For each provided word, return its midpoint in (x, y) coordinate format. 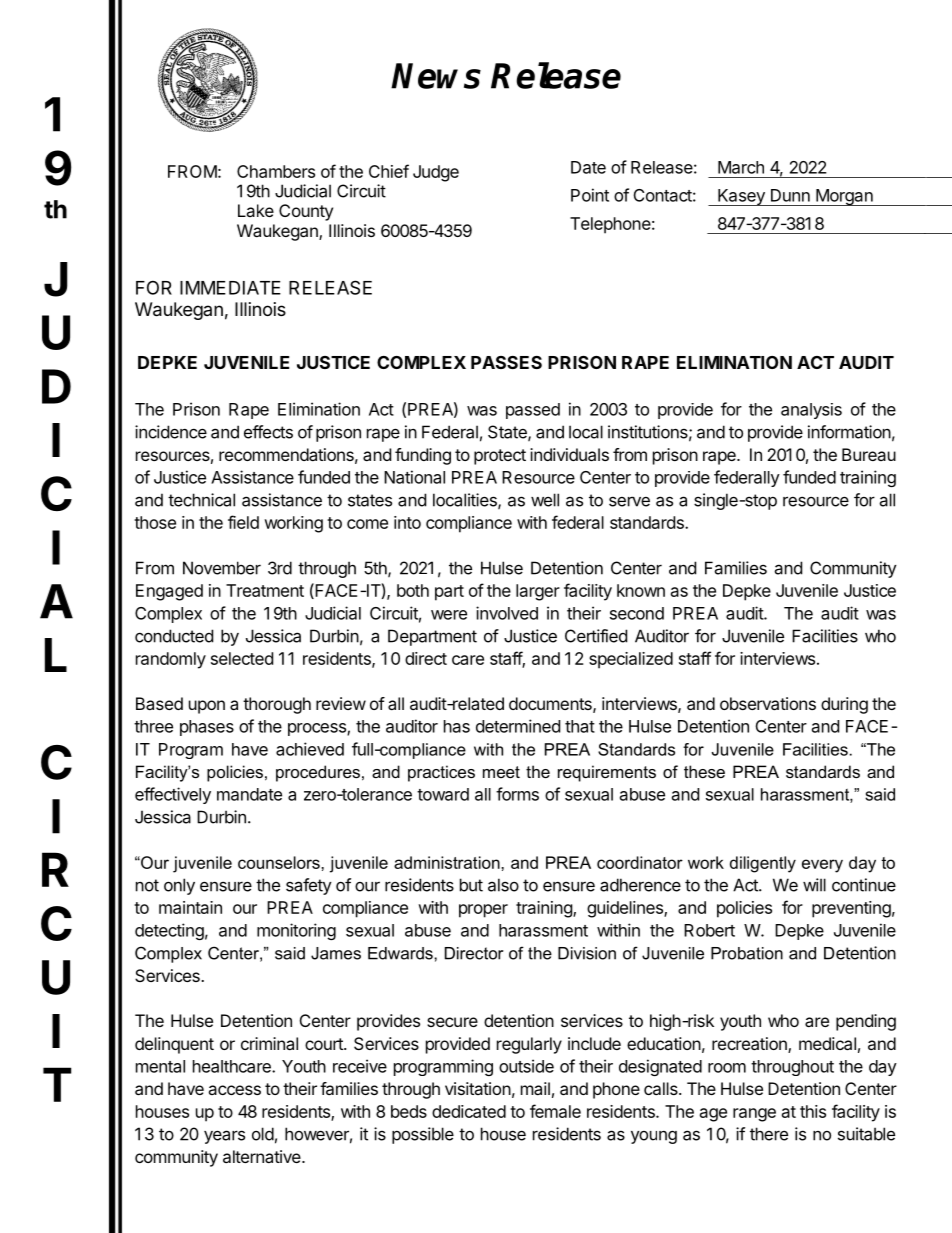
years (224, 1137)
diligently (763, 864)
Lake (256, 210)
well (545, 500)
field (243, 522)
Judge (436, 173)
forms (517, 794)
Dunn (790, 195)
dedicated (469, 1111)
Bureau (869, 454)
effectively (173, 795)
